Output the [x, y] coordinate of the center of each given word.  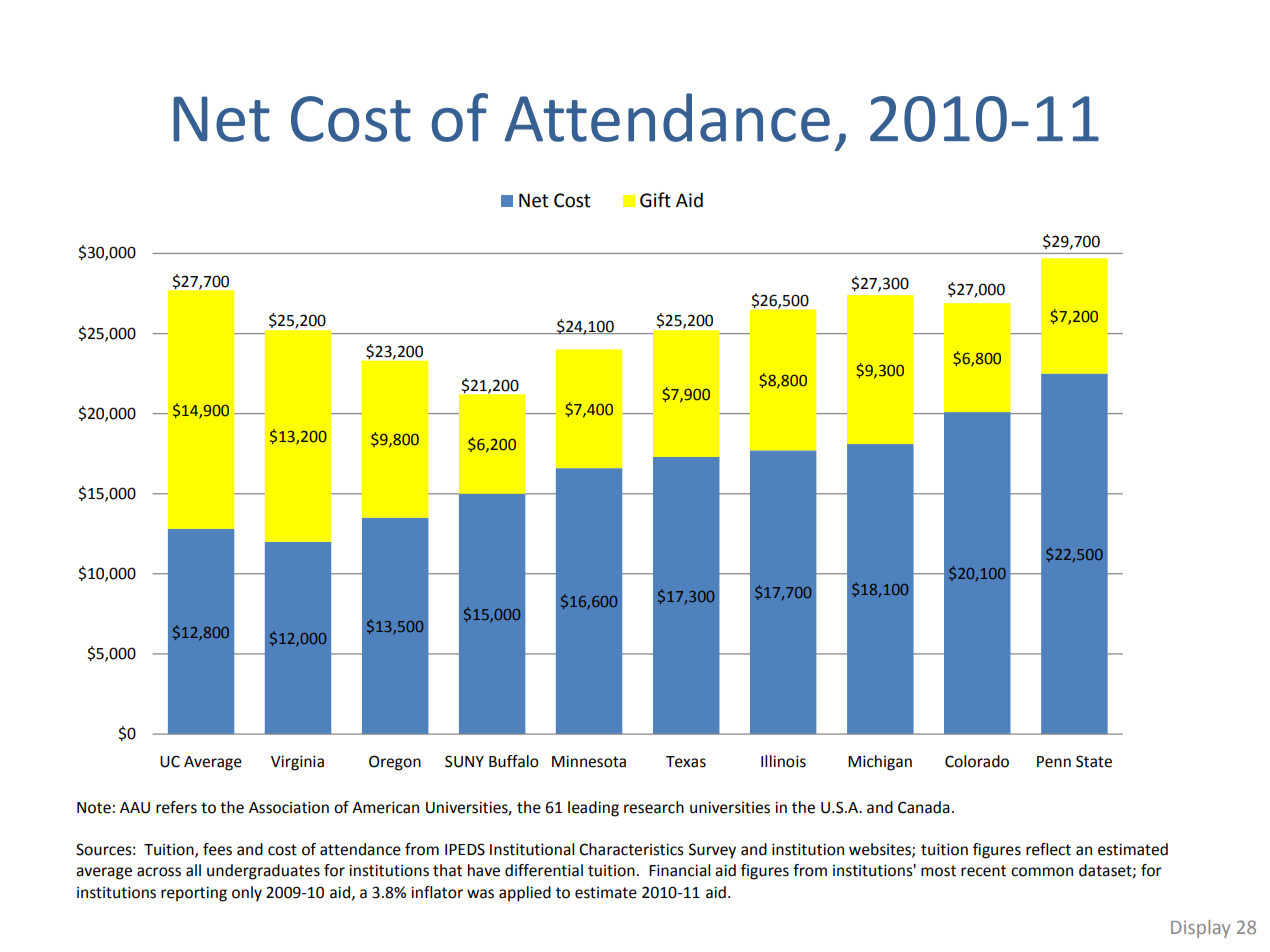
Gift [655, 200]
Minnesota [589, 761]
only [247, 894]
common [1042, 872]
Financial [679, 870]
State [1094, 761]
